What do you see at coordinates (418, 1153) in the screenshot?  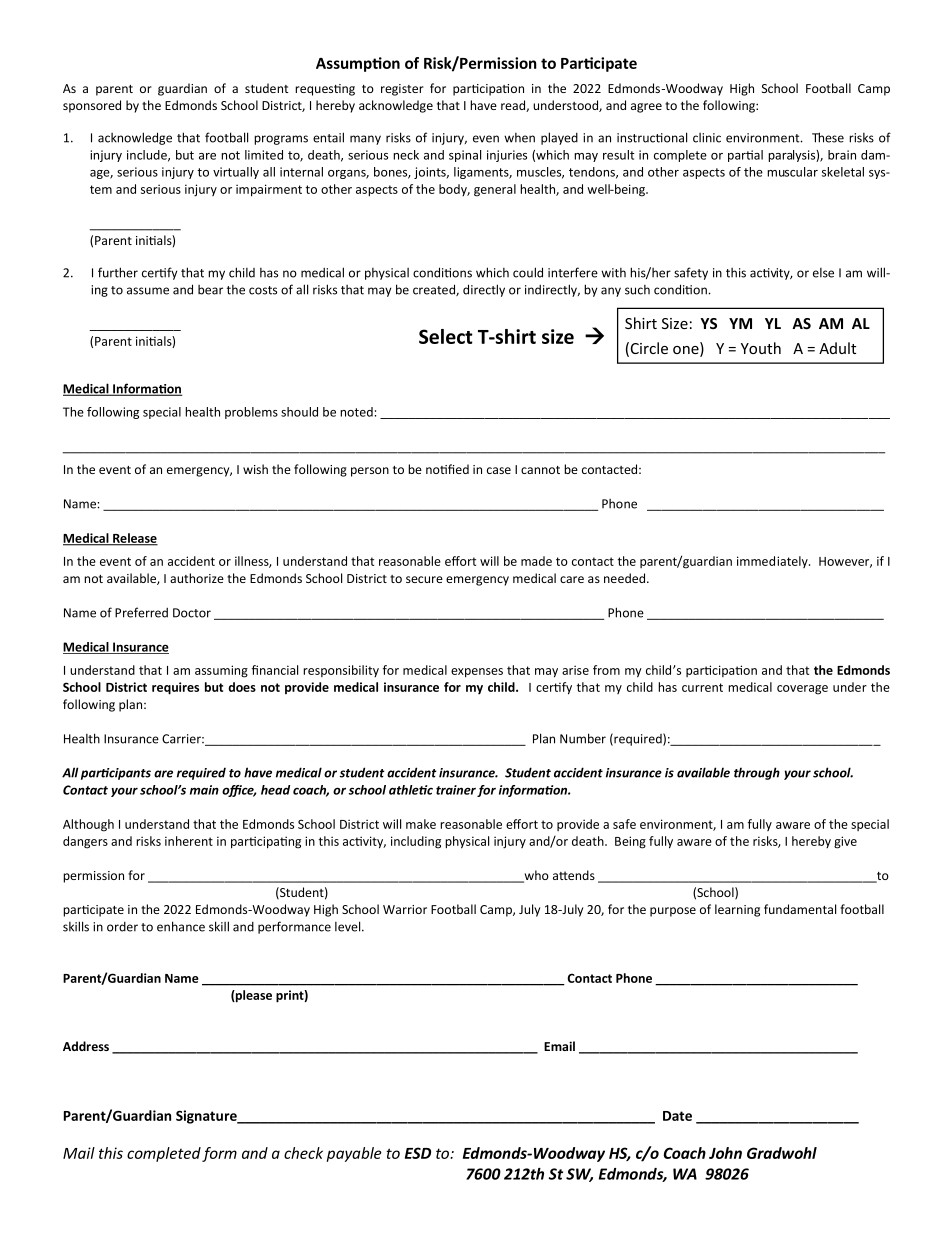 I see `ESD` at bounding box center [418, 1153].
